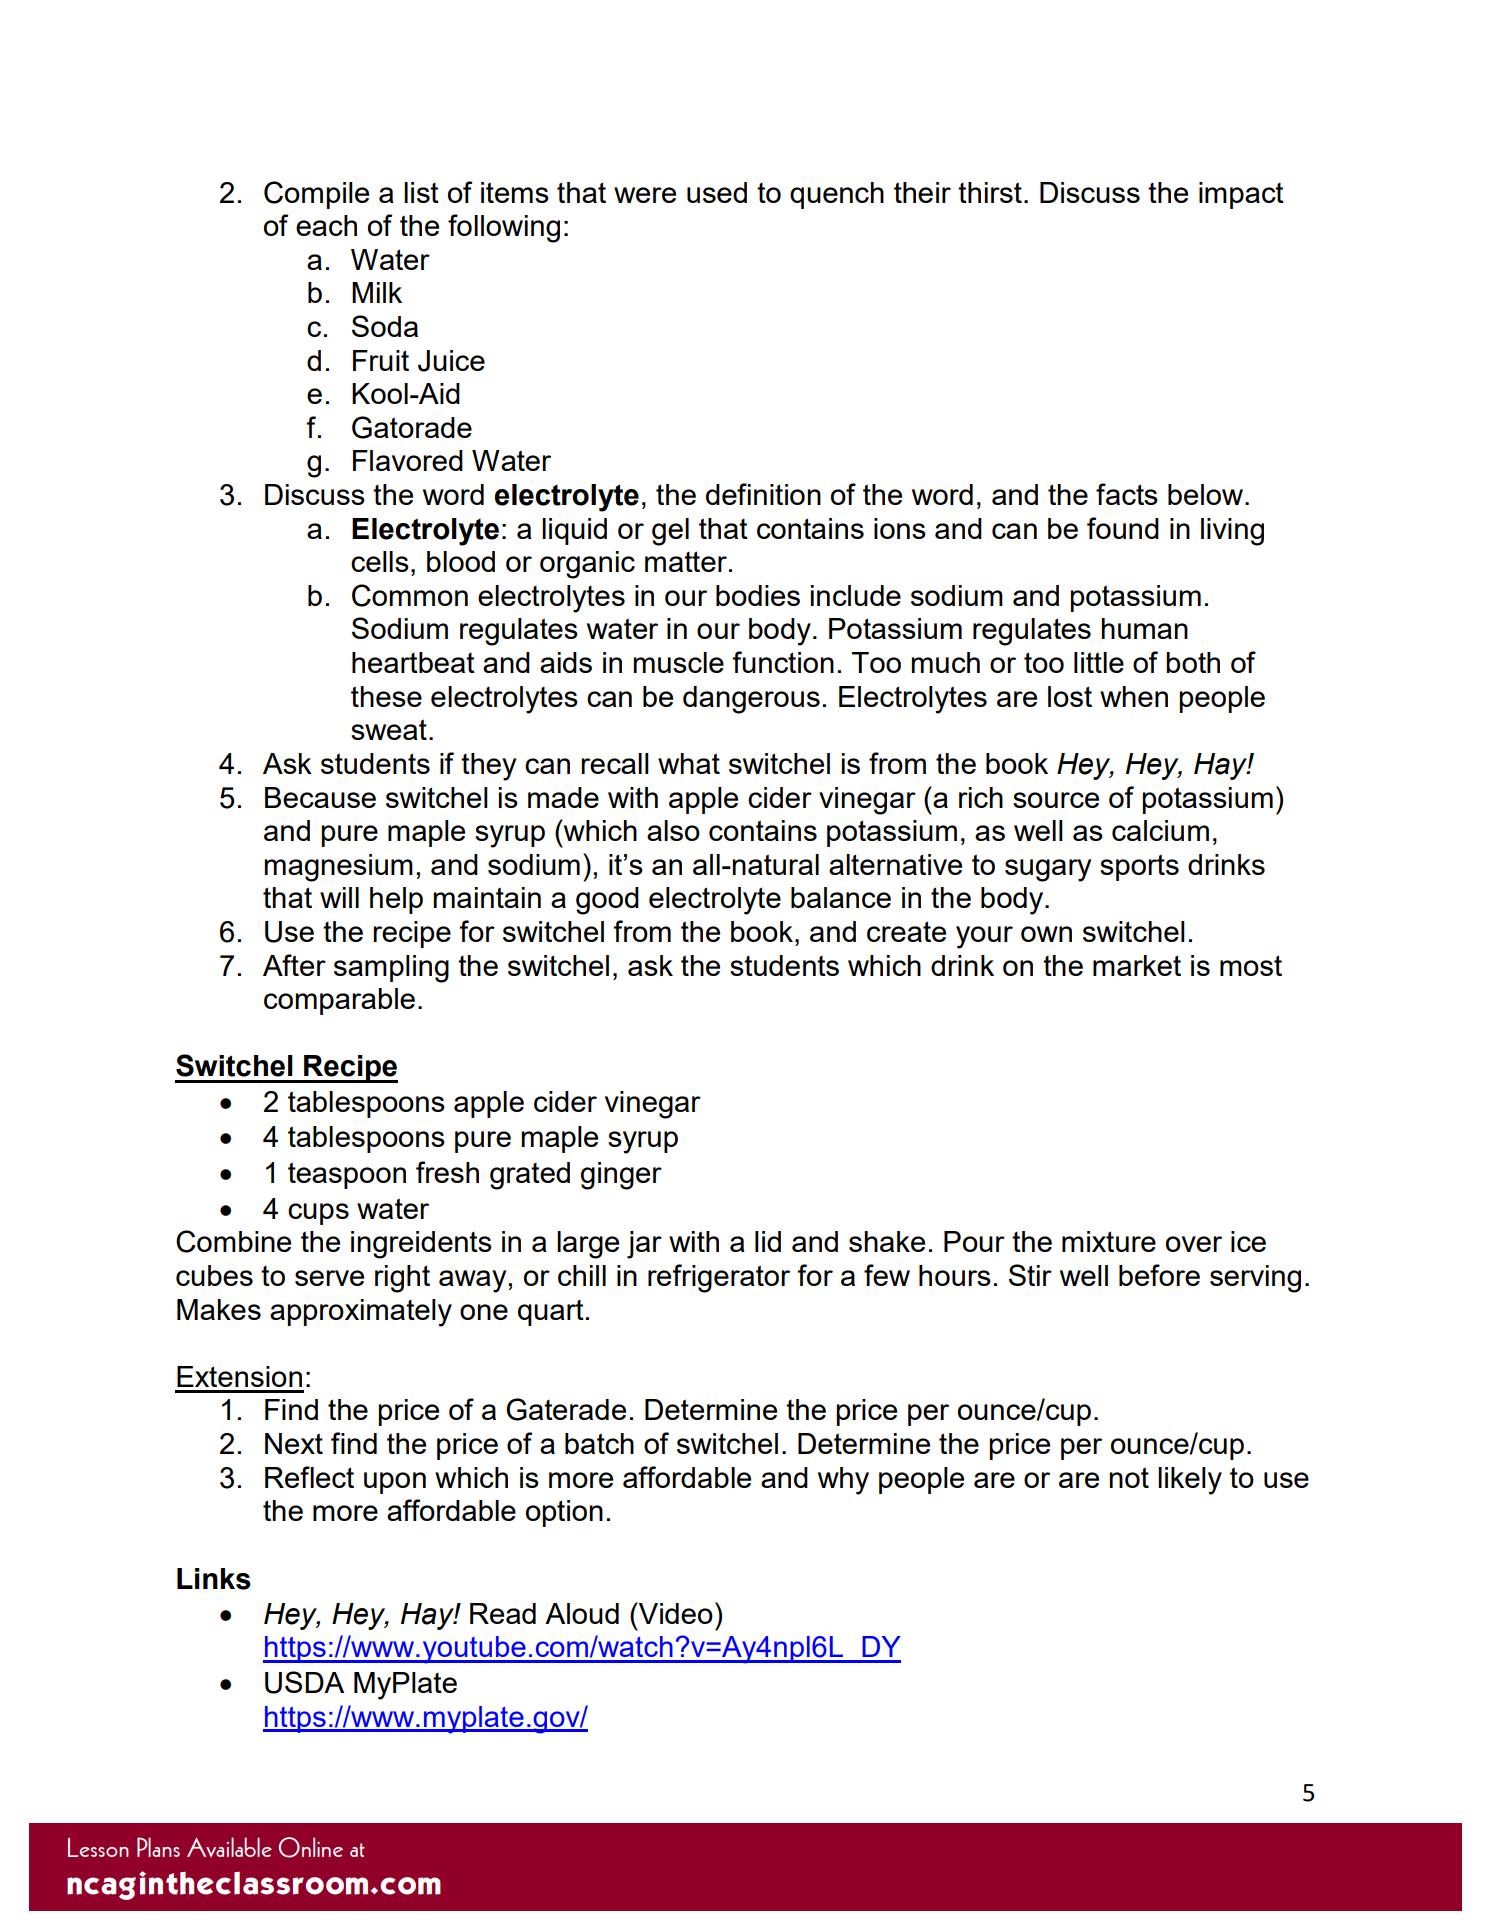  I want to click on Available, so click(229, 1847).
